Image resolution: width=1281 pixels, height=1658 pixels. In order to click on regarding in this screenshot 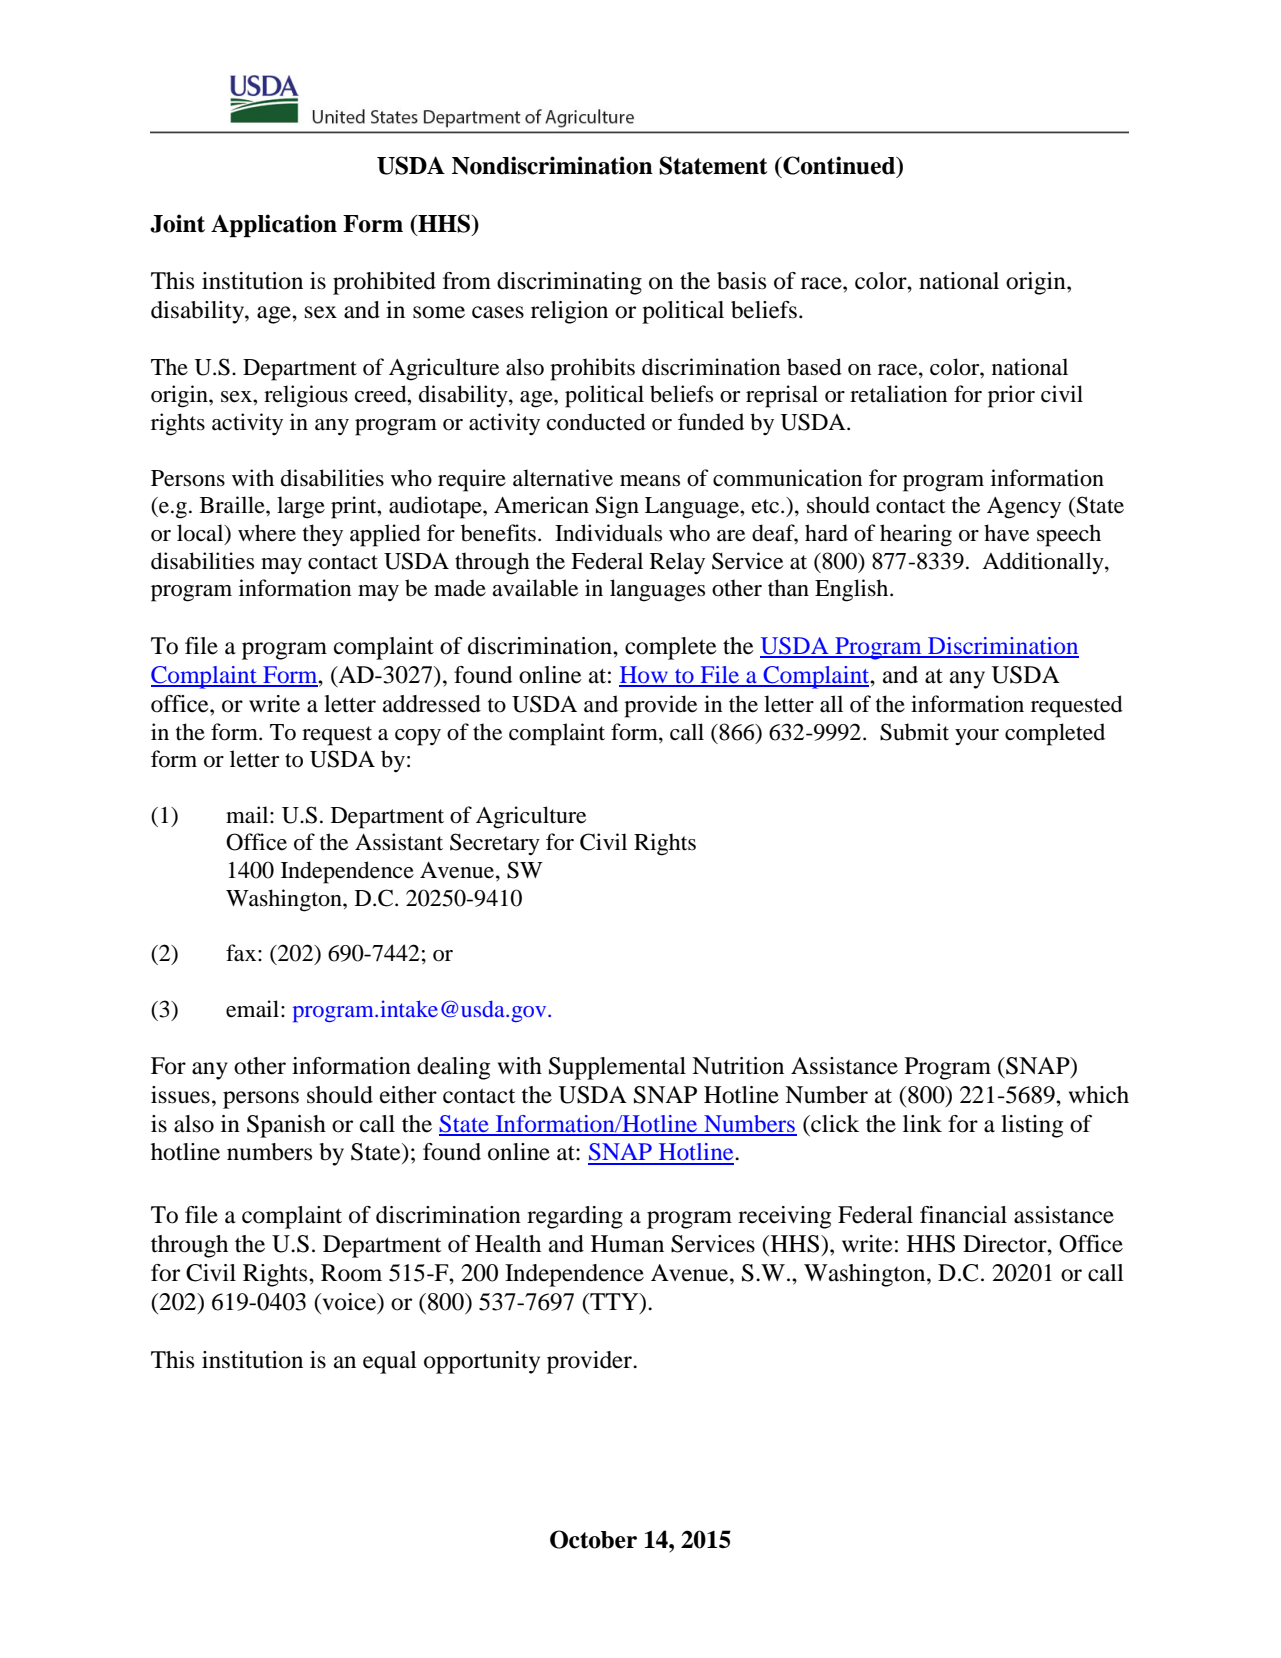, I will do `click(575, 1217)`.
